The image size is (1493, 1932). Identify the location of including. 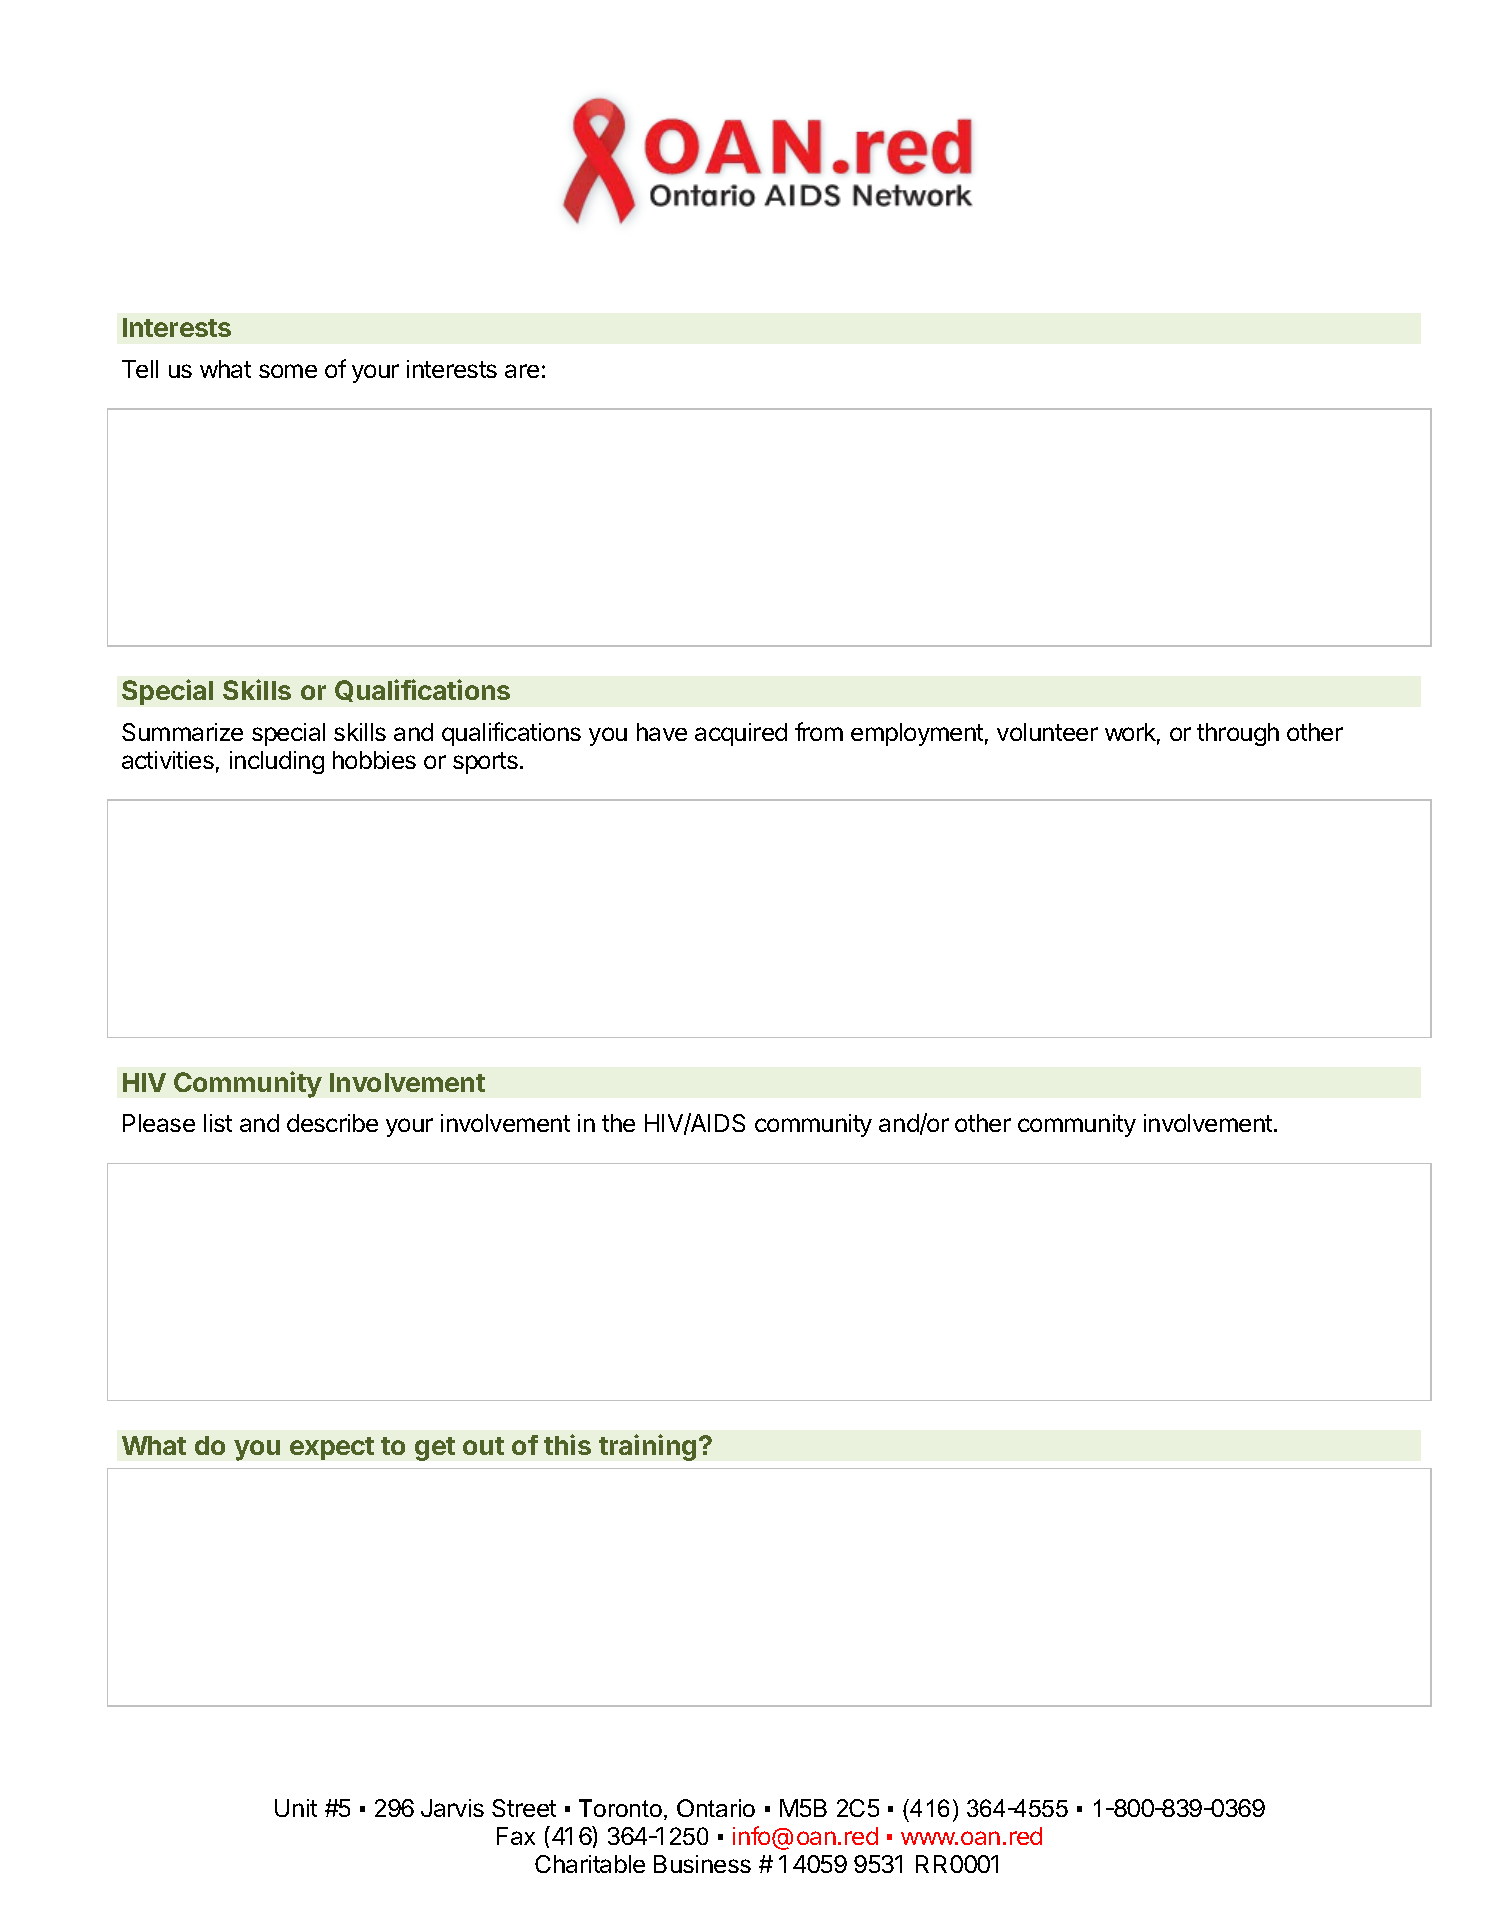
(277, 762).
